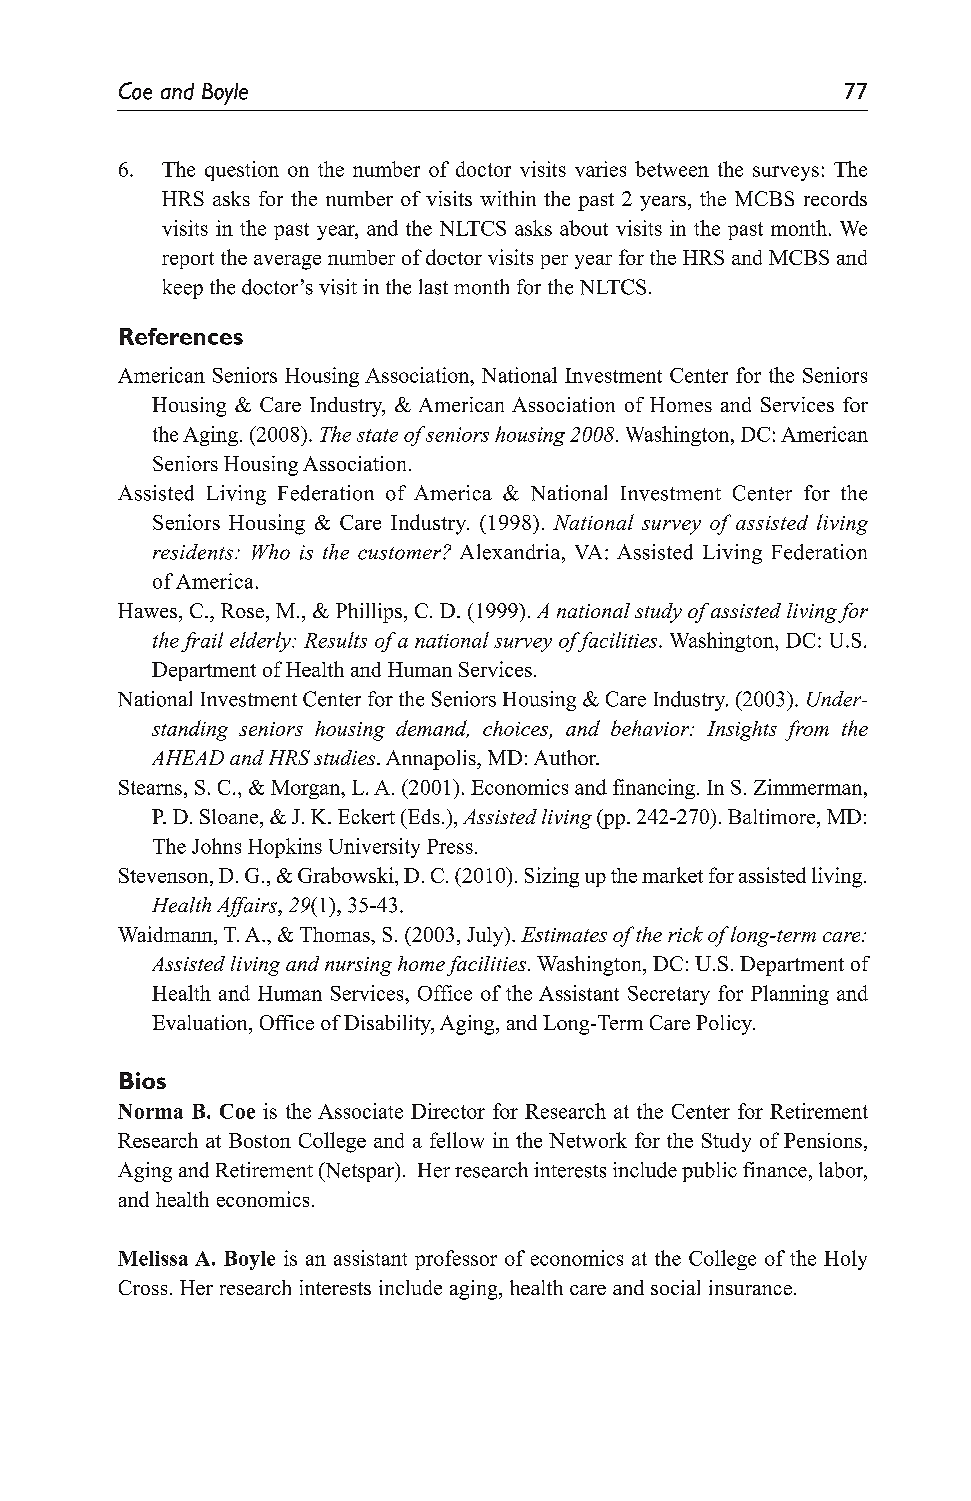 The width and height of the document is (971, 1501). I want to click on Melissa, so click(153, 1258).
